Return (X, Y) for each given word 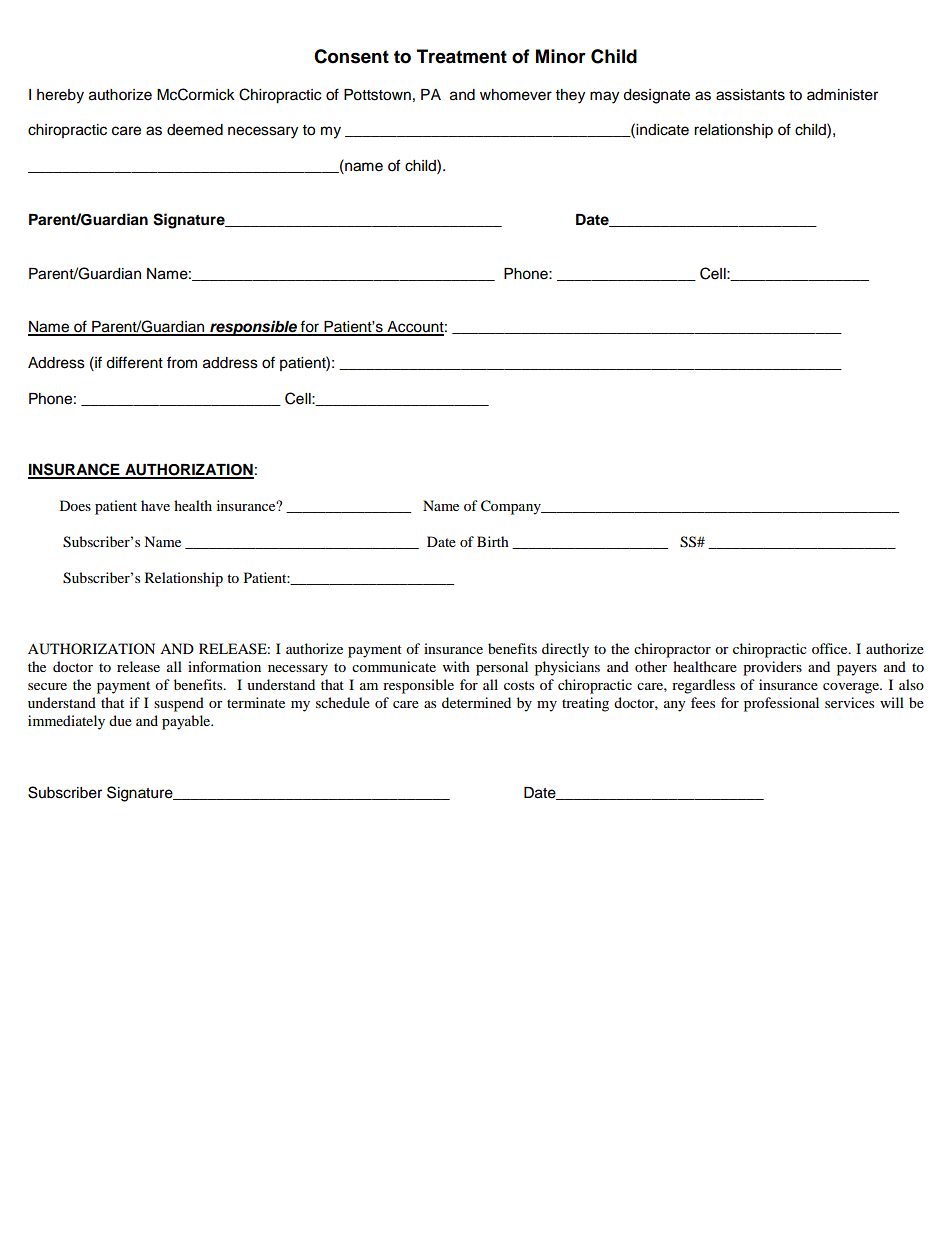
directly (565, 650)
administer (842, 95)
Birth (493, 541)
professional (781, 704)
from (182, 362)
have (155, 505)
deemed (195, 130)
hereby (60, 96)
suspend (179, 704)
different (134, 362)
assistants (750, 95)
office (831, 648)
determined (476, 702)
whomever (516, 95)
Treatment (462, 56)
